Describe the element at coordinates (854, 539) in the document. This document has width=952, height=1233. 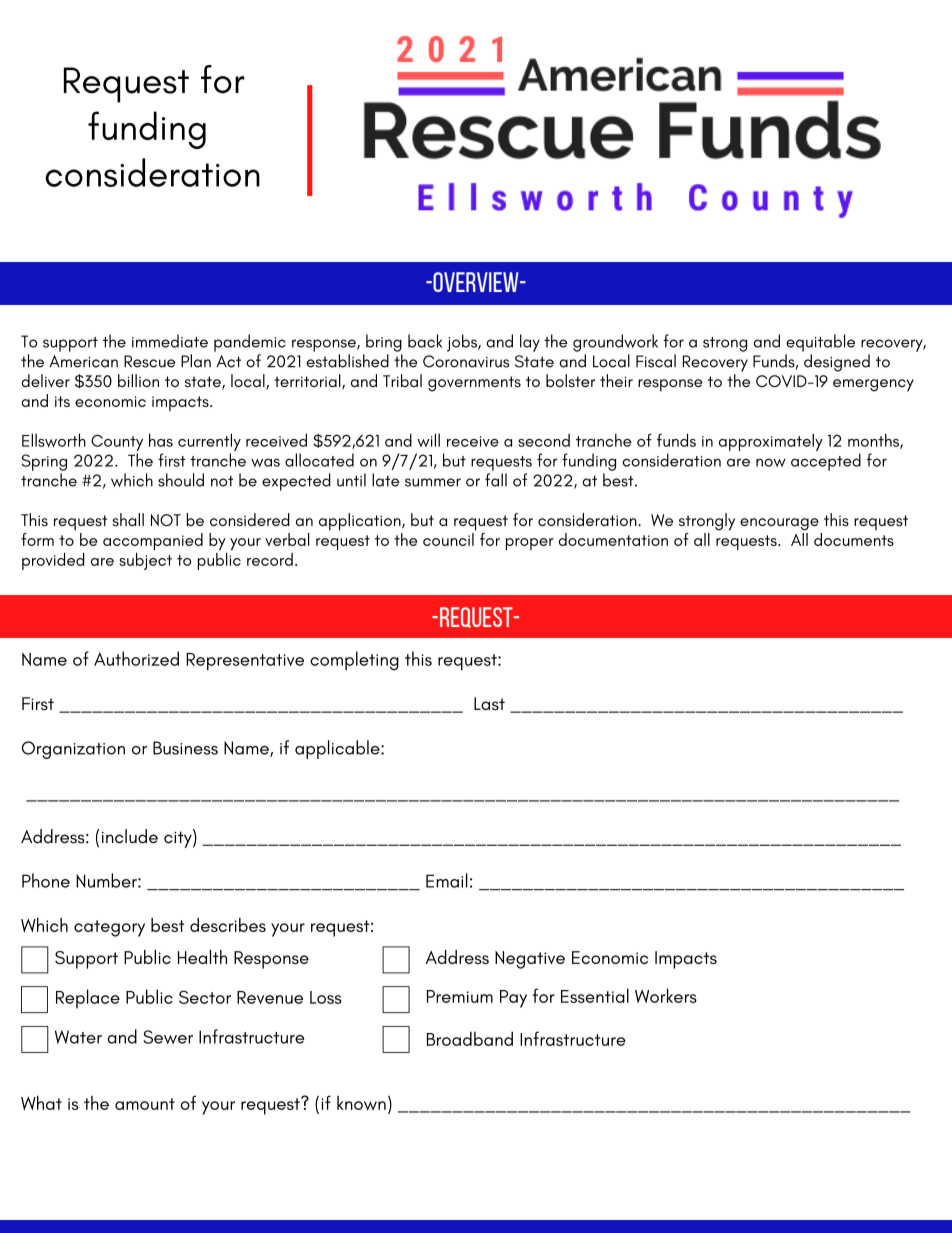
I see `documents` at that location.
